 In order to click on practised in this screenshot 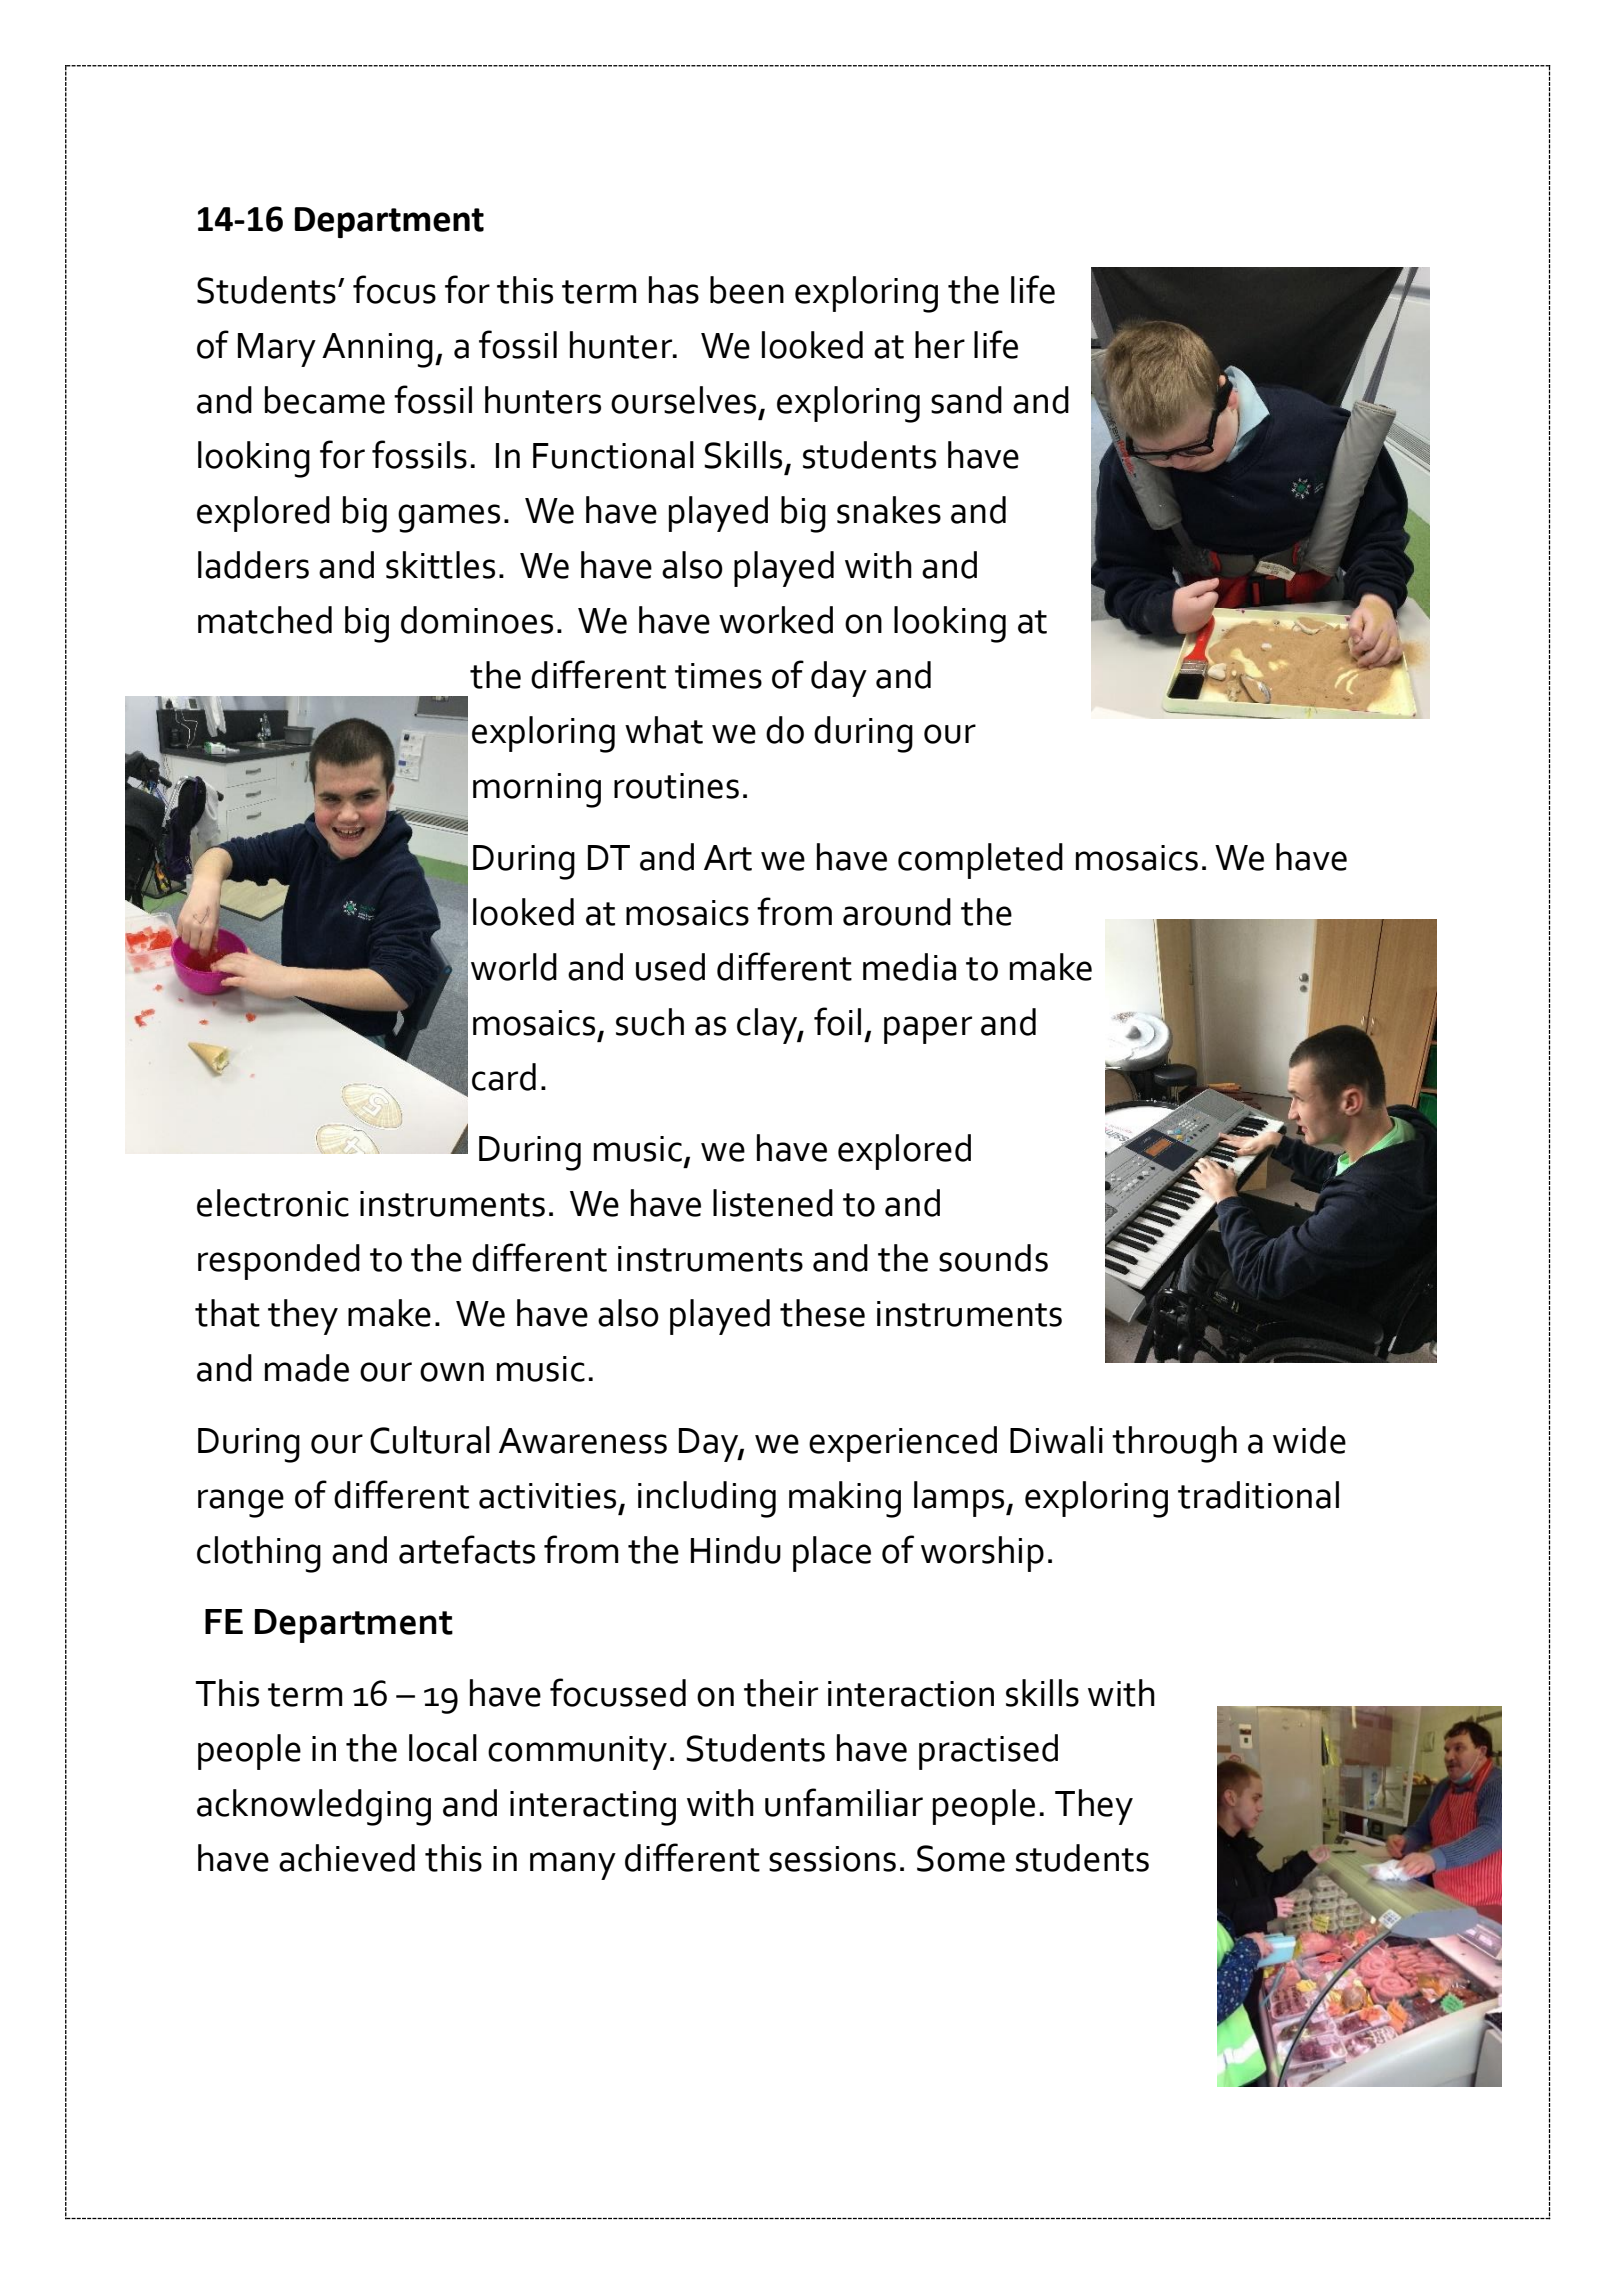, I will do `click(988, 1752)`.
